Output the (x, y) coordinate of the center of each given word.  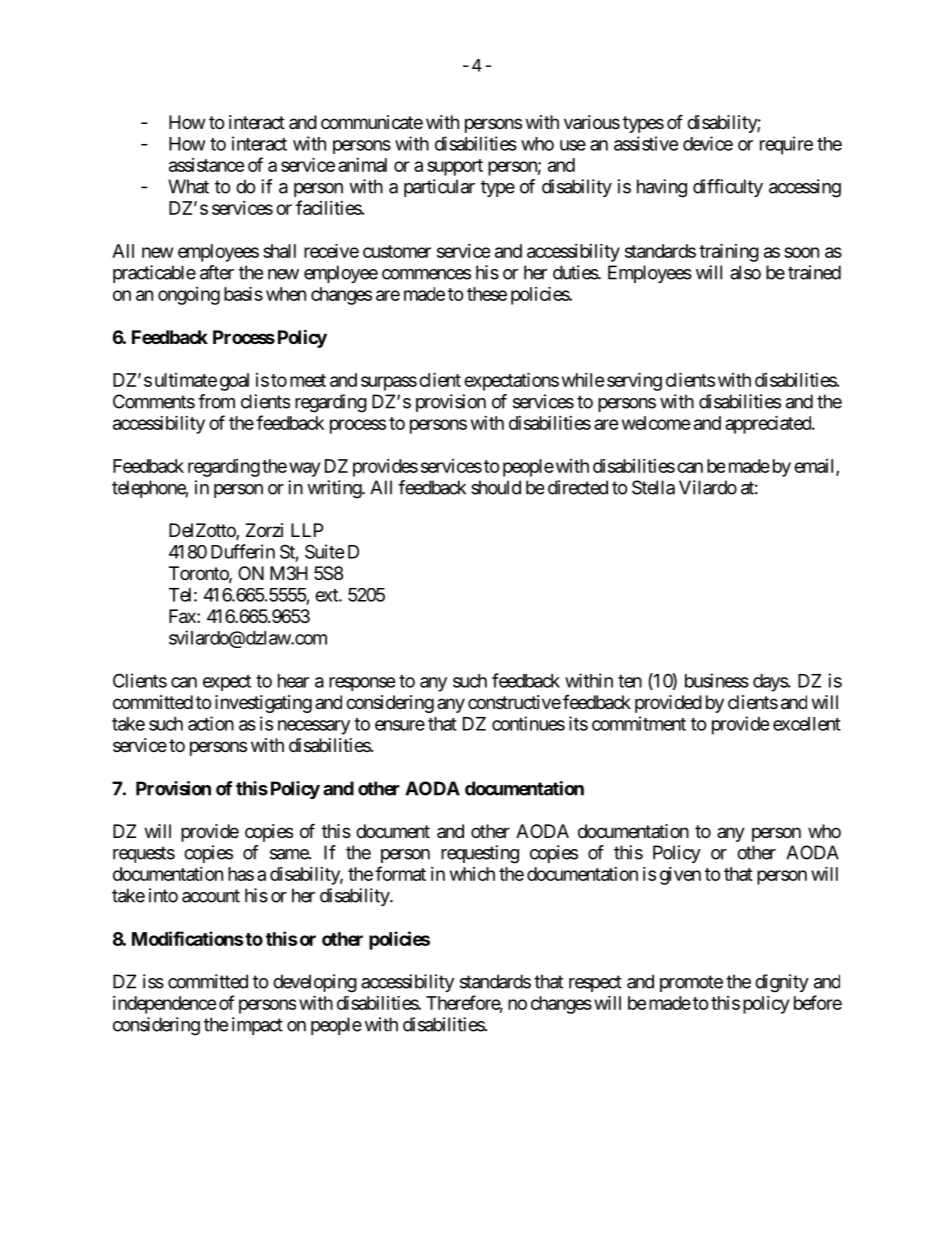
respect (595, 983)
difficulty (728, 188)
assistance (207, 165)
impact (257, 1026)
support (455, 167)
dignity (782, 983)
